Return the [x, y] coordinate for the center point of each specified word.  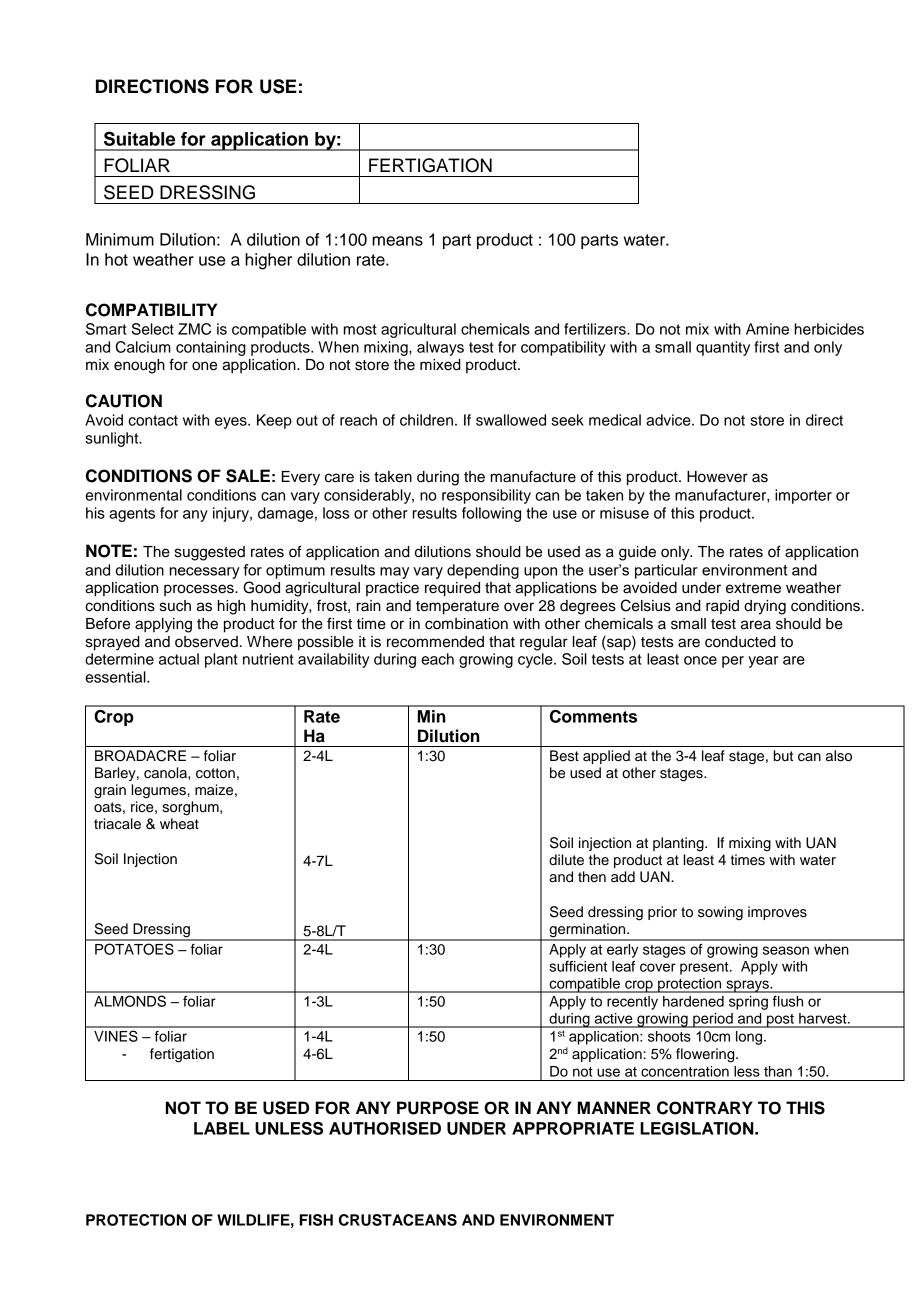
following [491, 514]
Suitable [139, 138]
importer [803, 496]
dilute [566, 860]
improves [777, 913]
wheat [179, 824]
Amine [767, 329]
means [397, 241]
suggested [210, 553]
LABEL [222, 1128]
